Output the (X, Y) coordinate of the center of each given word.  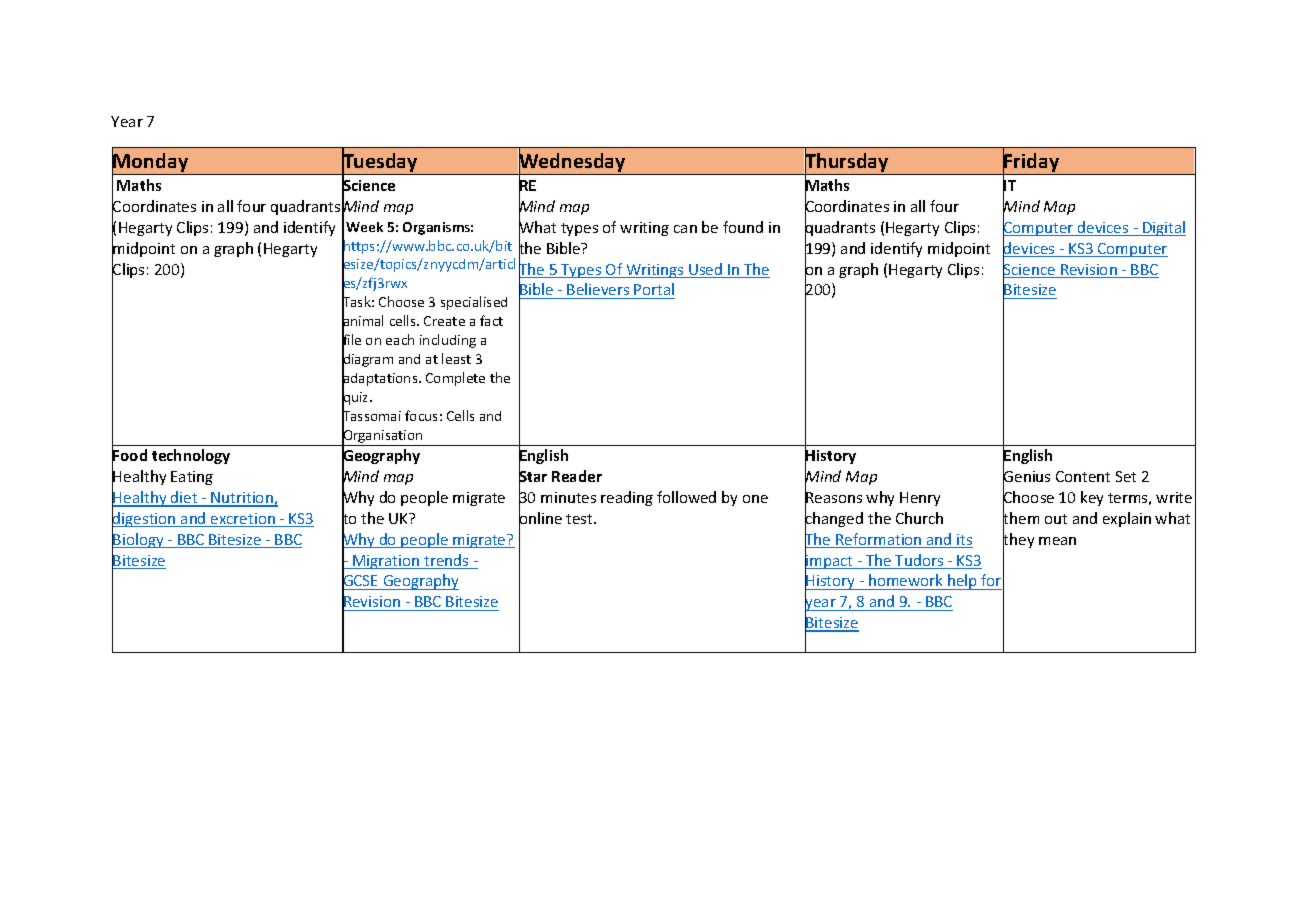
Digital (1163, 228)
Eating (192, 478)
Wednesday (572, 163)
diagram (367, 361)
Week (364, 227)
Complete (455, 379)
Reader (577, 476)
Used (706, 270)
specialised (474, 303)
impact (830, 562)
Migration (386, 562)
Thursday (847, 163)
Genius (1026, 477)
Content (1083, 476)
